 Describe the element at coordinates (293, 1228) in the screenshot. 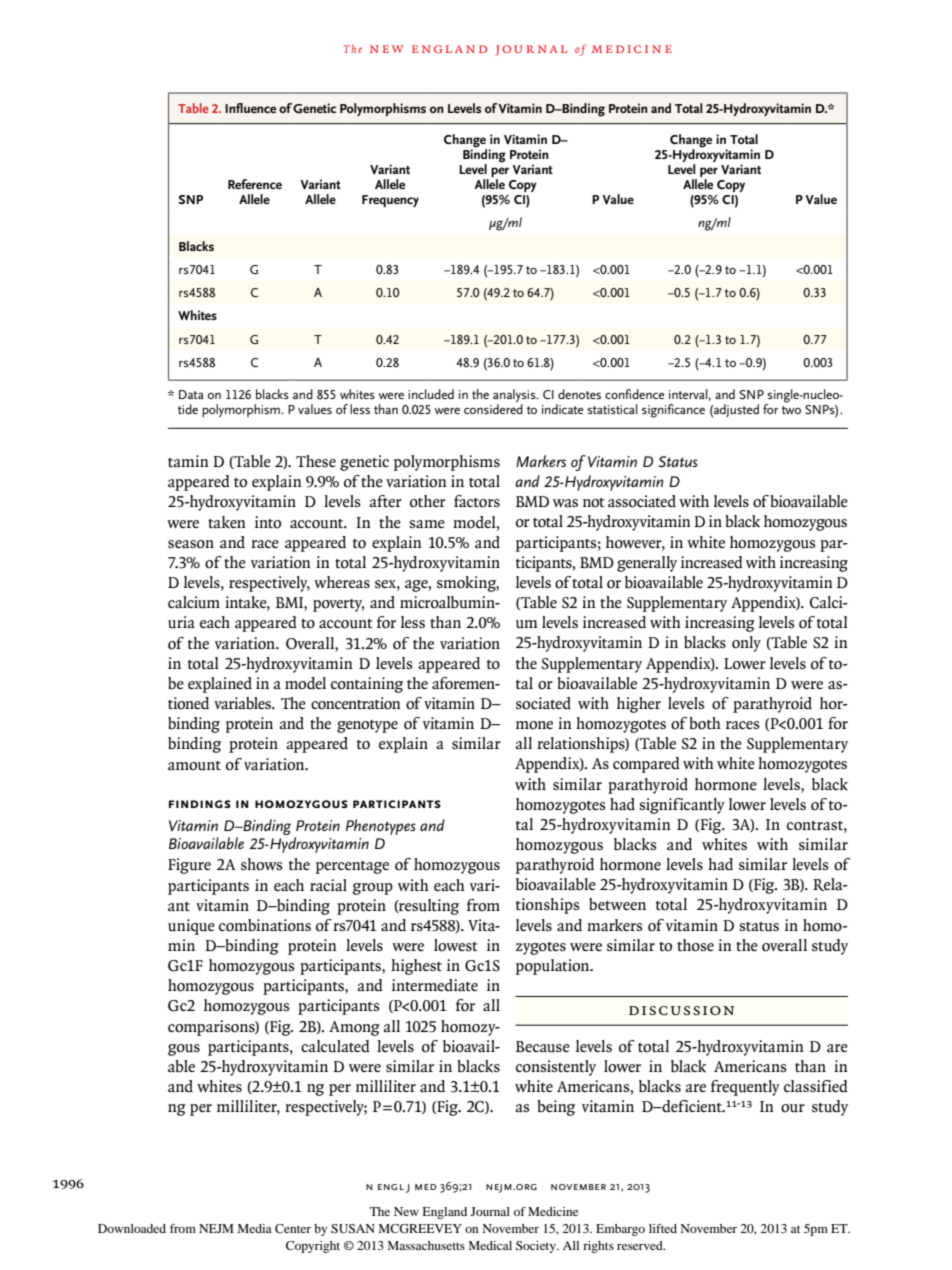

I see `Center` at that location.
